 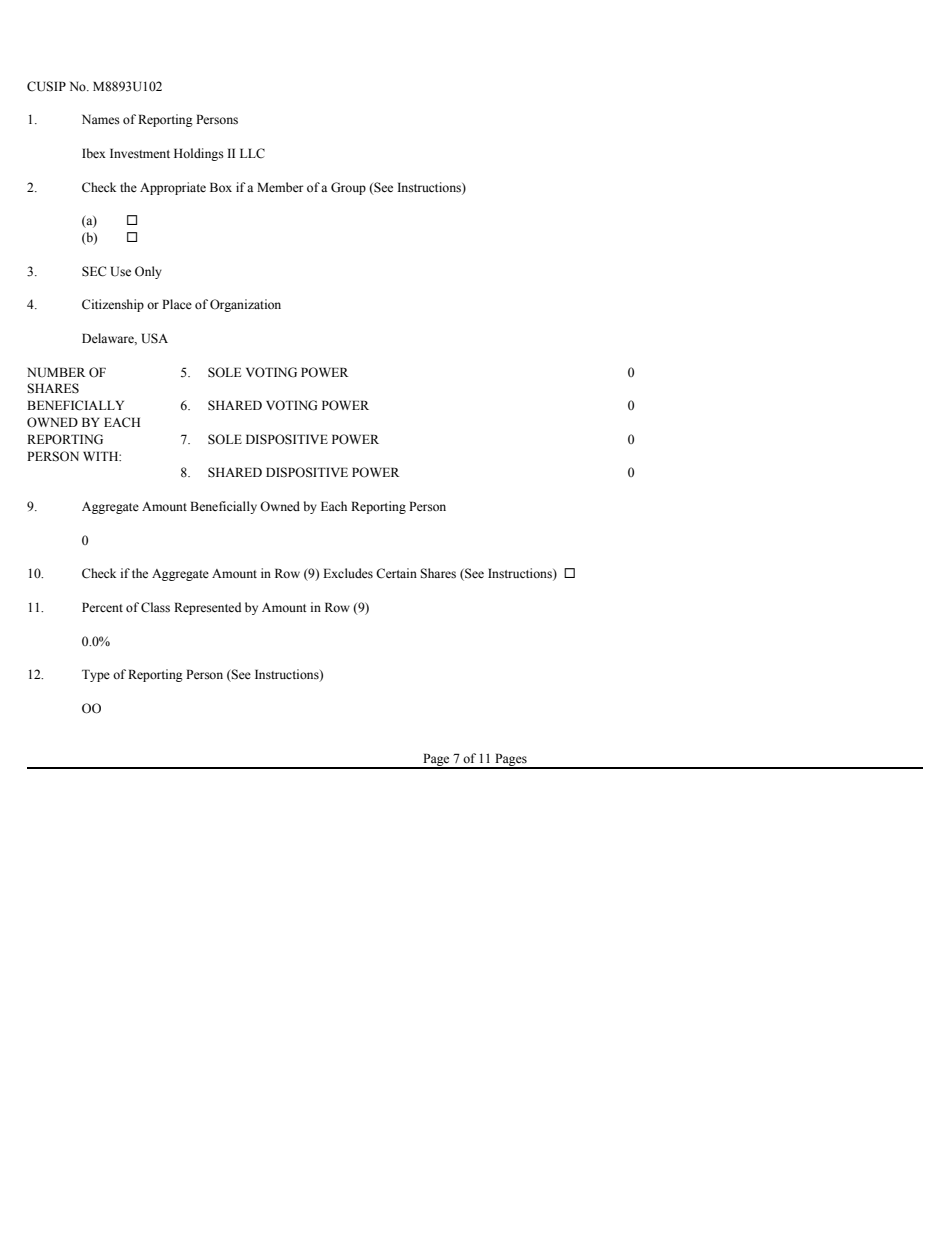 What do you see at coordinates (348, 188) in the image?
I see `Group` at bounding box center [348, 188].
